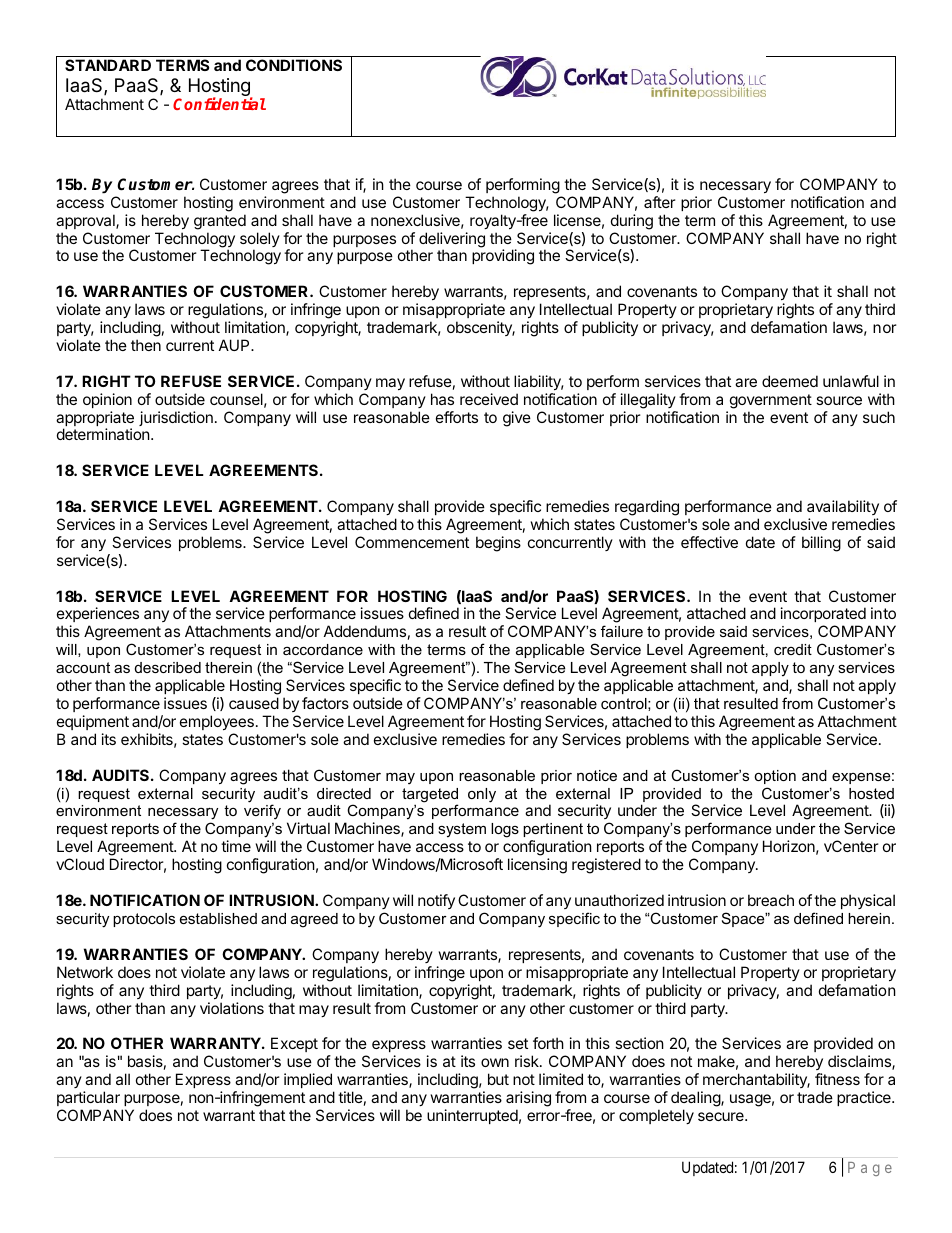 The height and width of the screenshot is (1233, 952). Describe the element at coordinates (294, 65) in the screenshot. I see `CONDITIONS` at that location.
